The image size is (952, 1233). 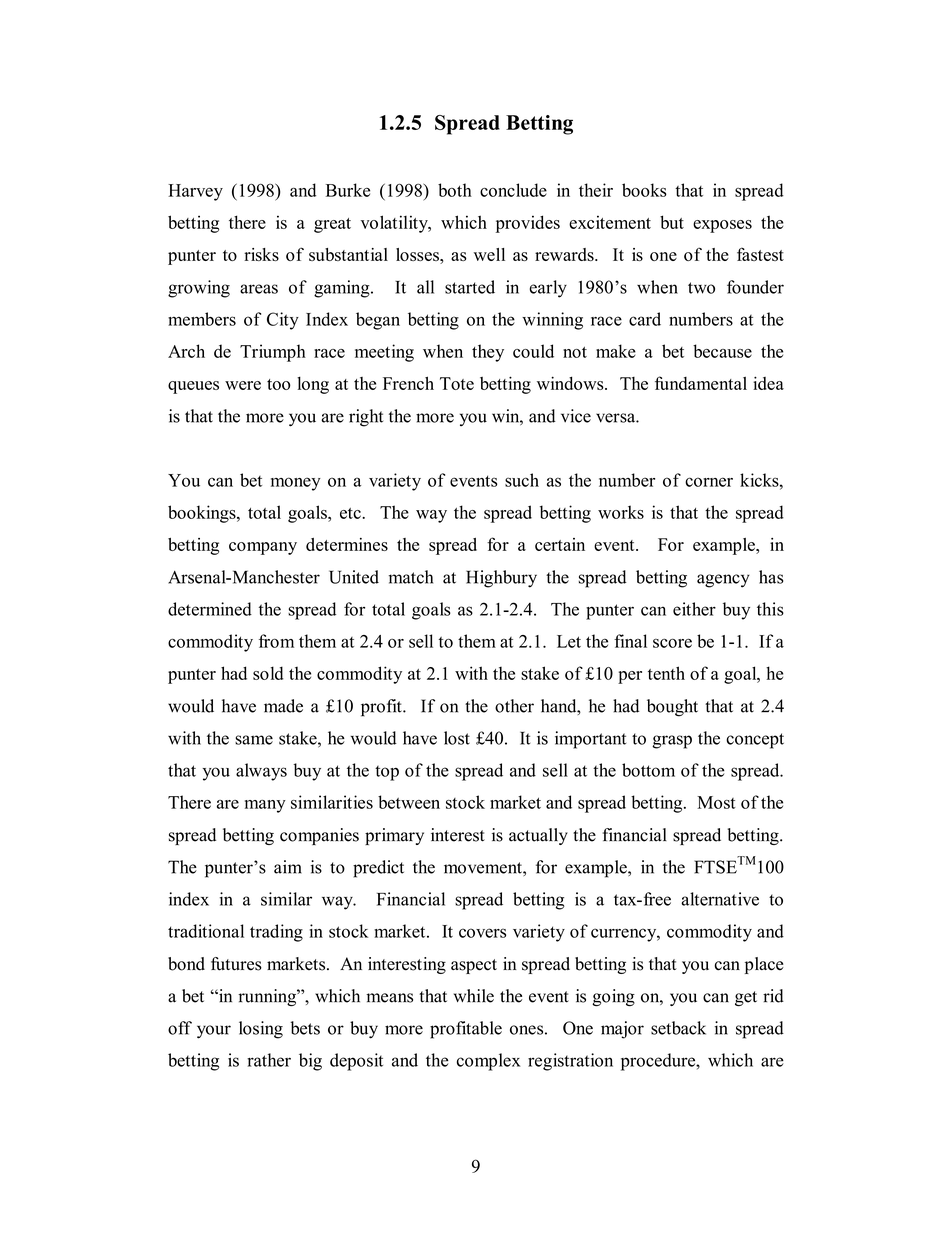 What do you see at coordinates (261, 1030) in the screenshot?
I see `losing` at bounding box center [261, 1030].
